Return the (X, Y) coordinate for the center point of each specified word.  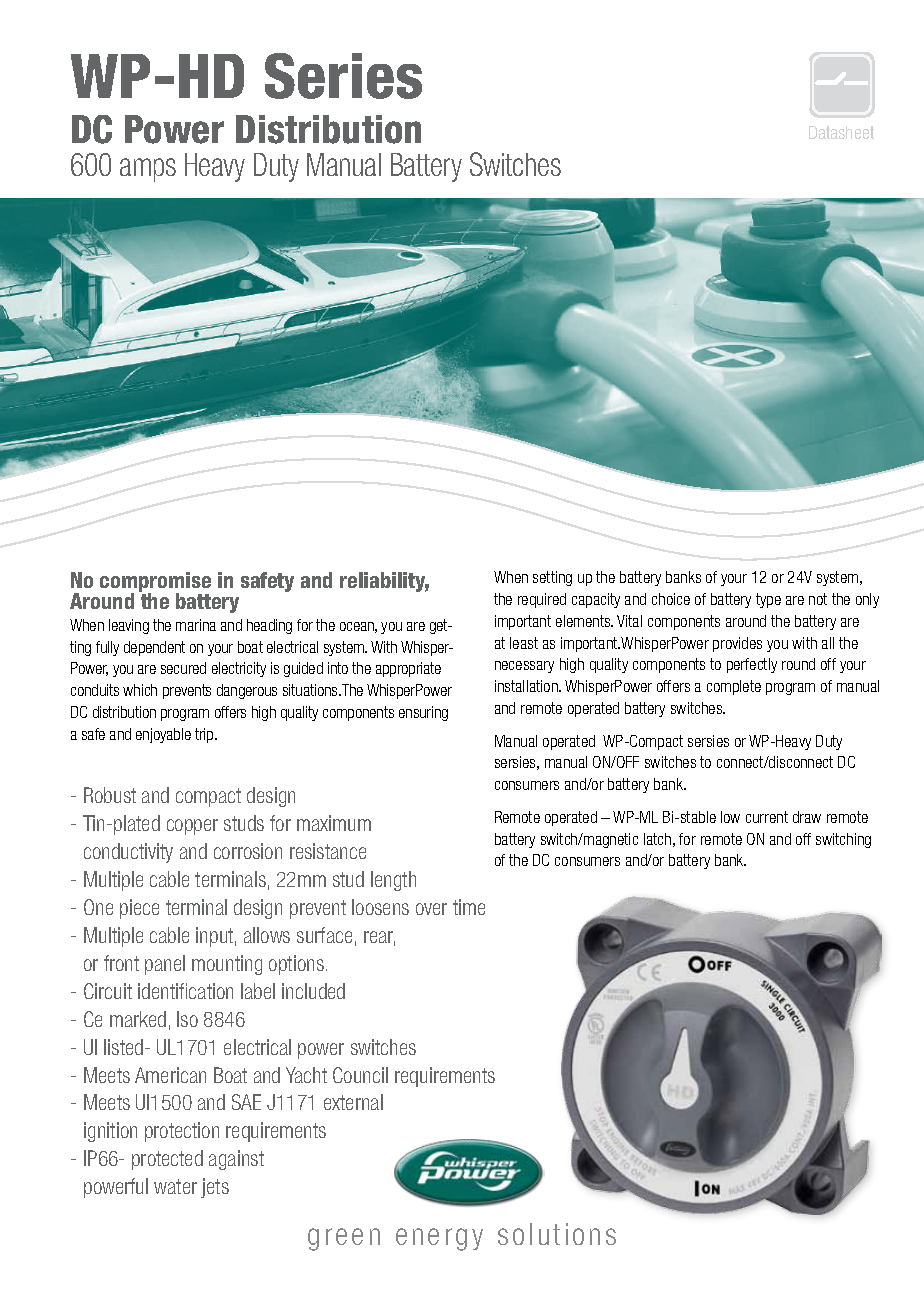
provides (737, 644)
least (524, 643)
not (818, 599)
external (353, 1102)
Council (360, 1075)
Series (343, 76)
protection (182, 1132)
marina (196, 625)
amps (148, 170)
